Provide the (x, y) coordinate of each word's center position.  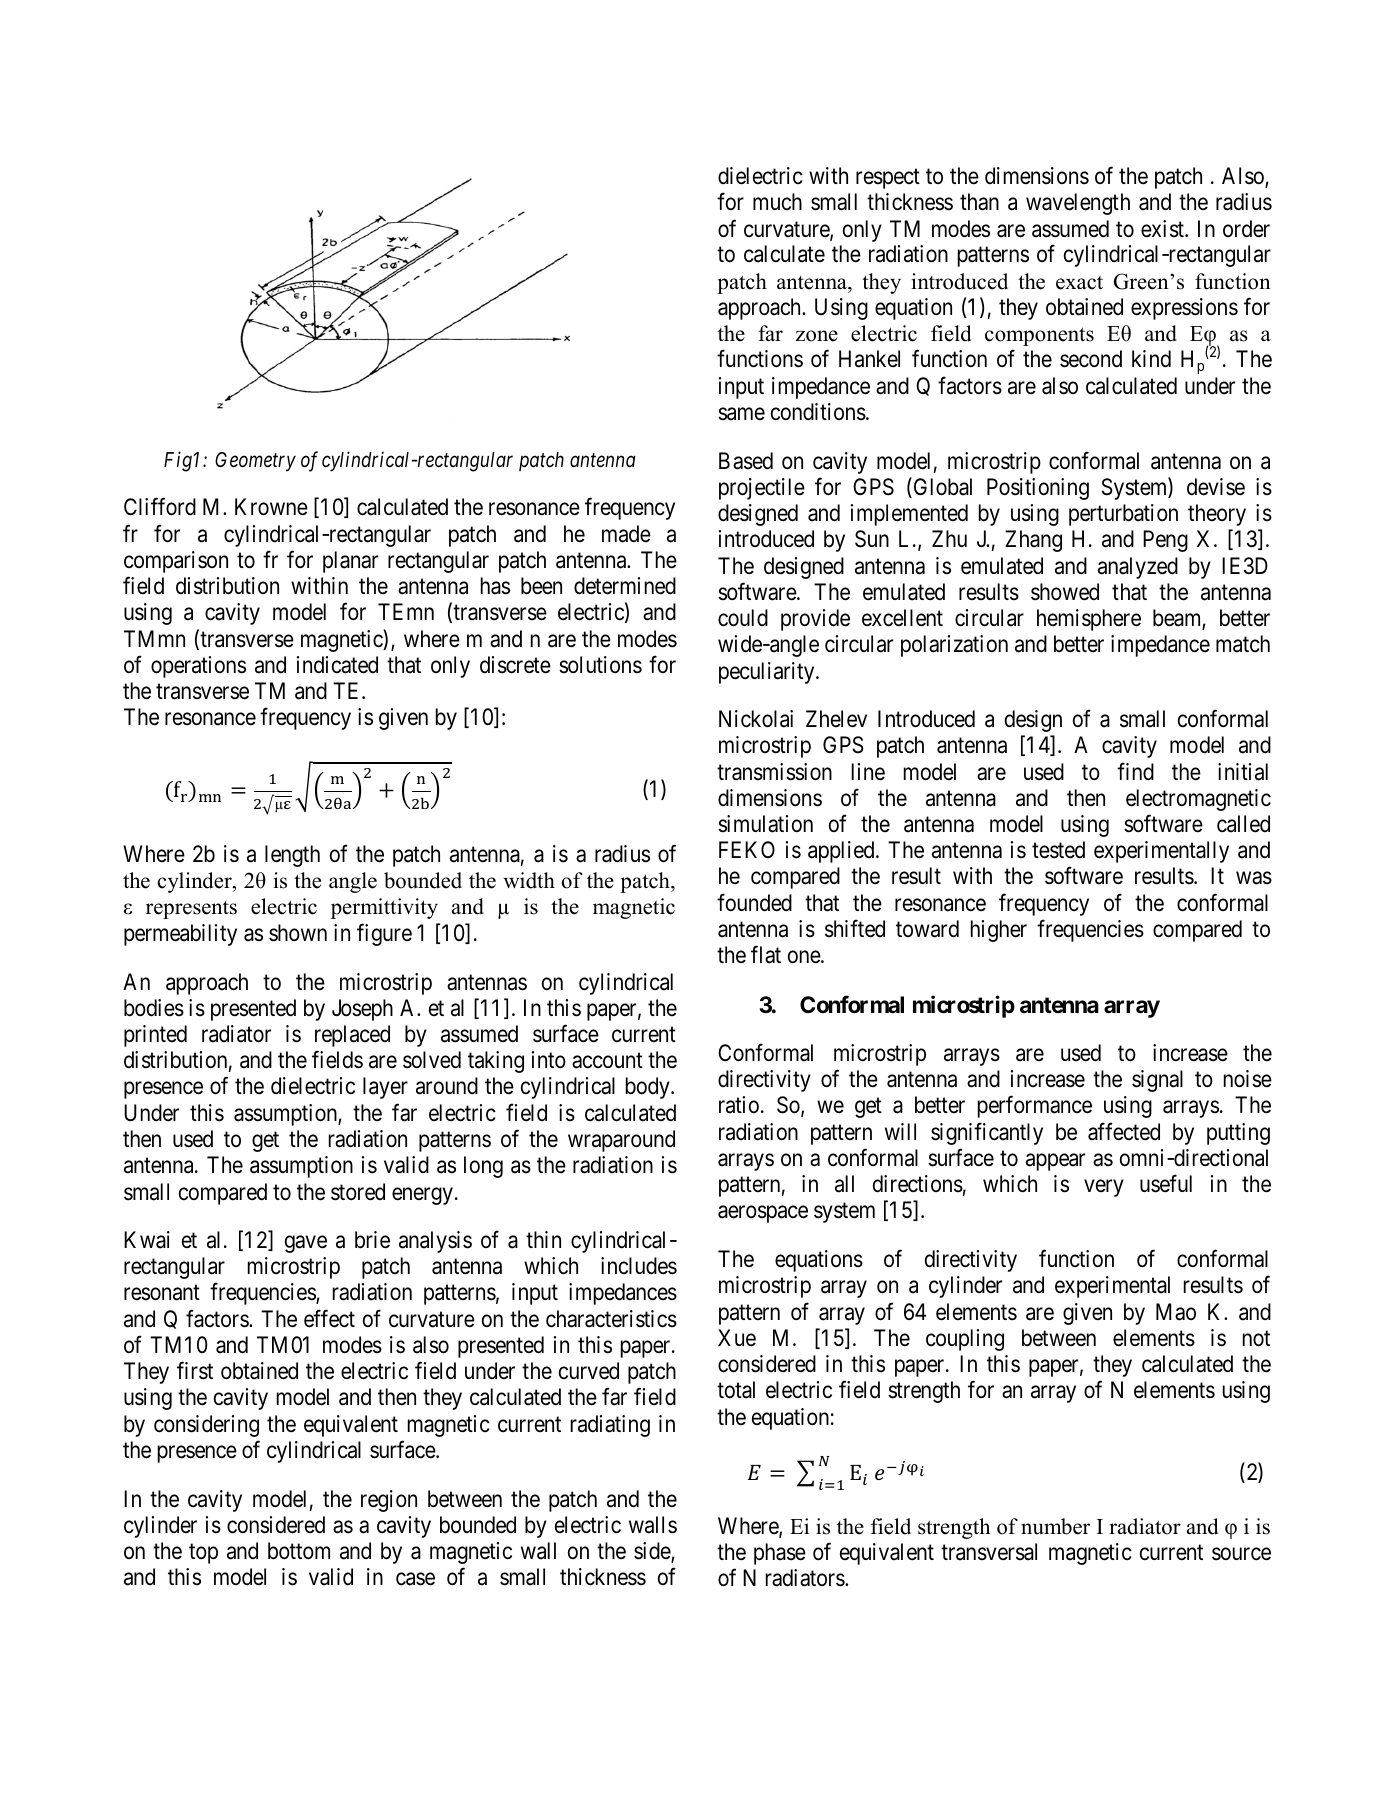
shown (298, 933)
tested (1058, 850)
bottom (299, 1551)
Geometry (255, 462)
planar (350, 562)
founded (754, 902)
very (1104, 1188)
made (626, 534)
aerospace (763, 1214)
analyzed (1138, 568)
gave (306, 1244)
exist (1163, 229)
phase (780, 1554)
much (777, 202)
